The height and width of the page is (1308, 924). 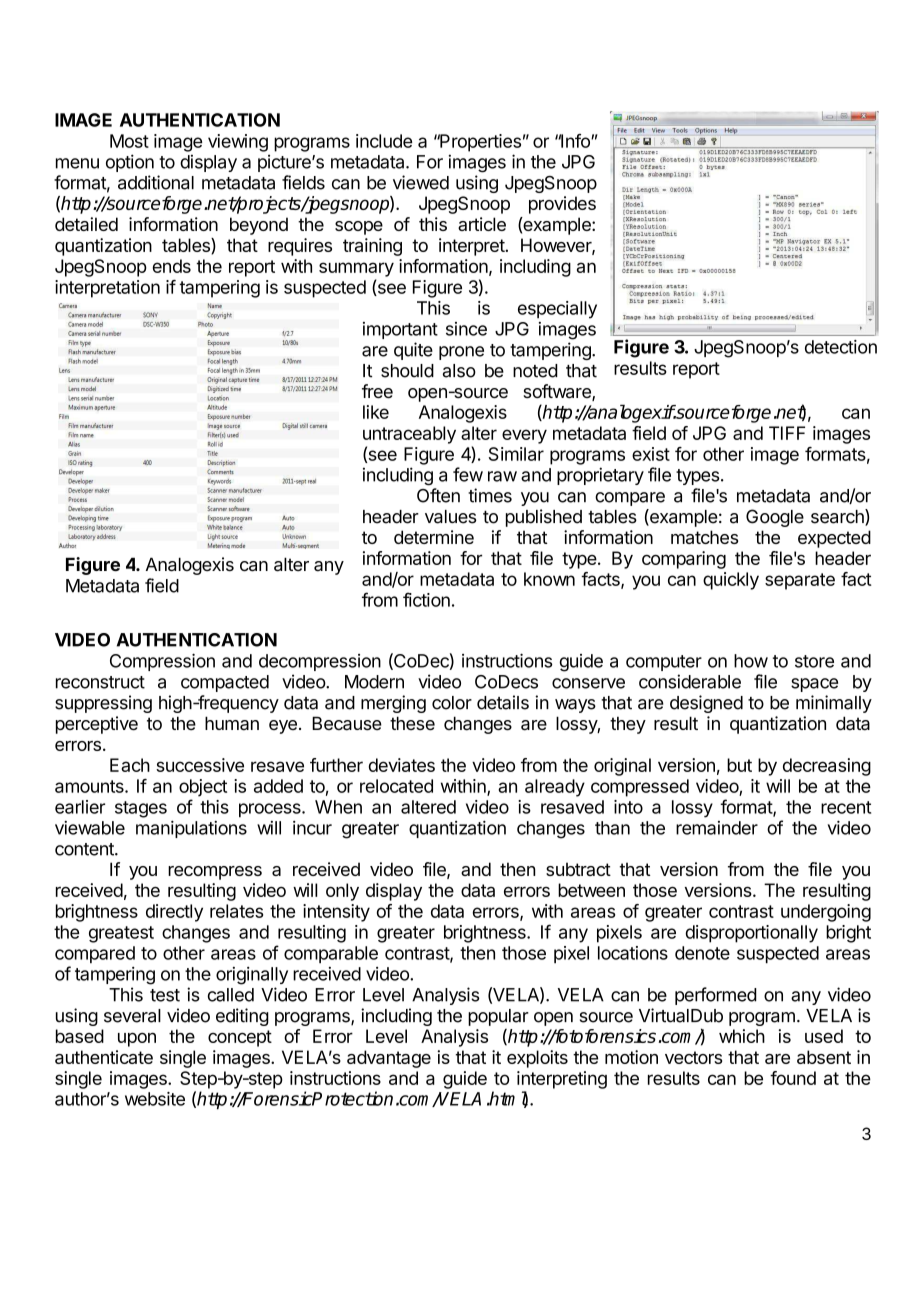 I want to click on manipulations, so click(x=191, y=829).
